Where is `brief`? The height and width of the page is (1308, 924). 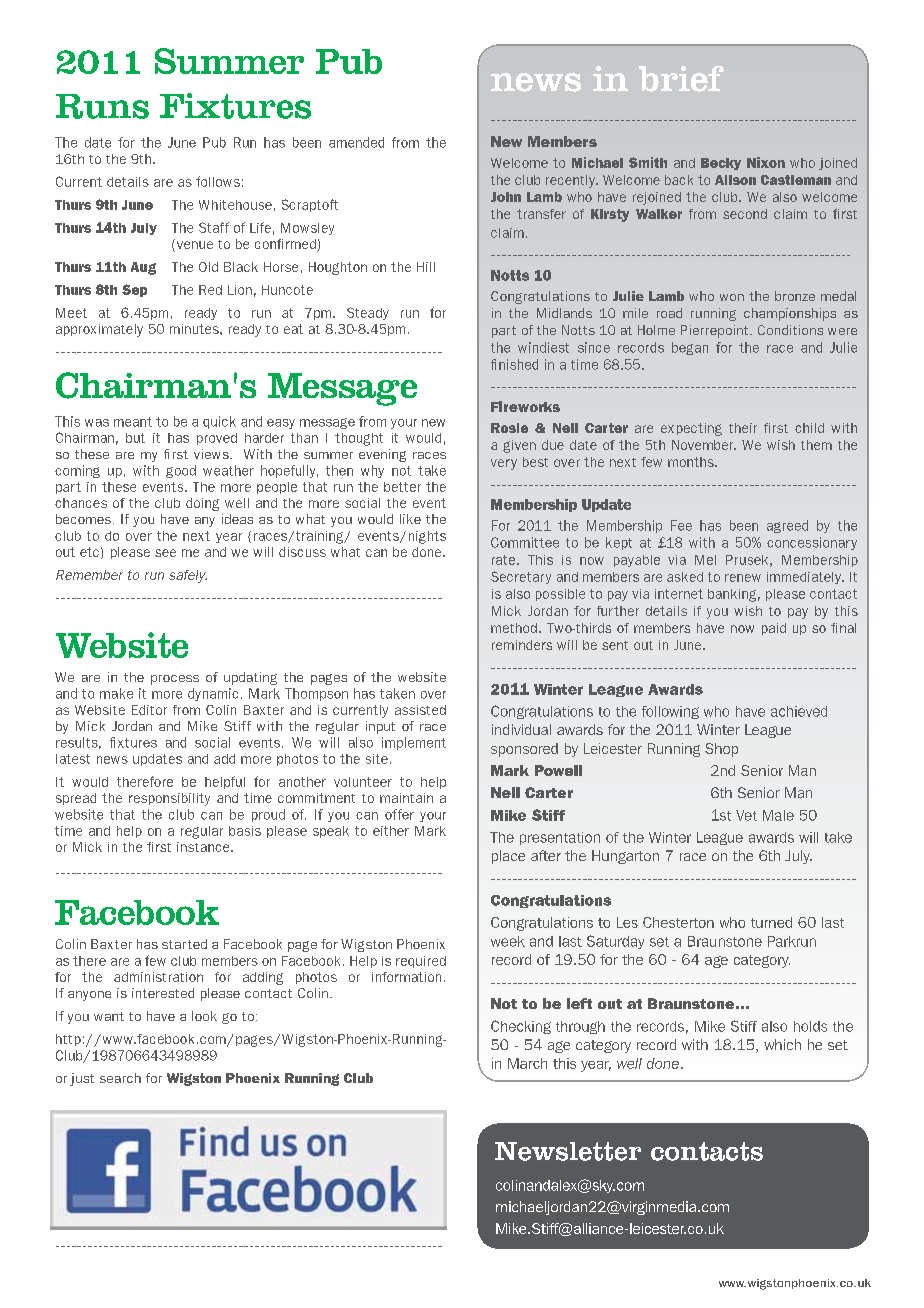
brief is located at coordinates (681, 79).
